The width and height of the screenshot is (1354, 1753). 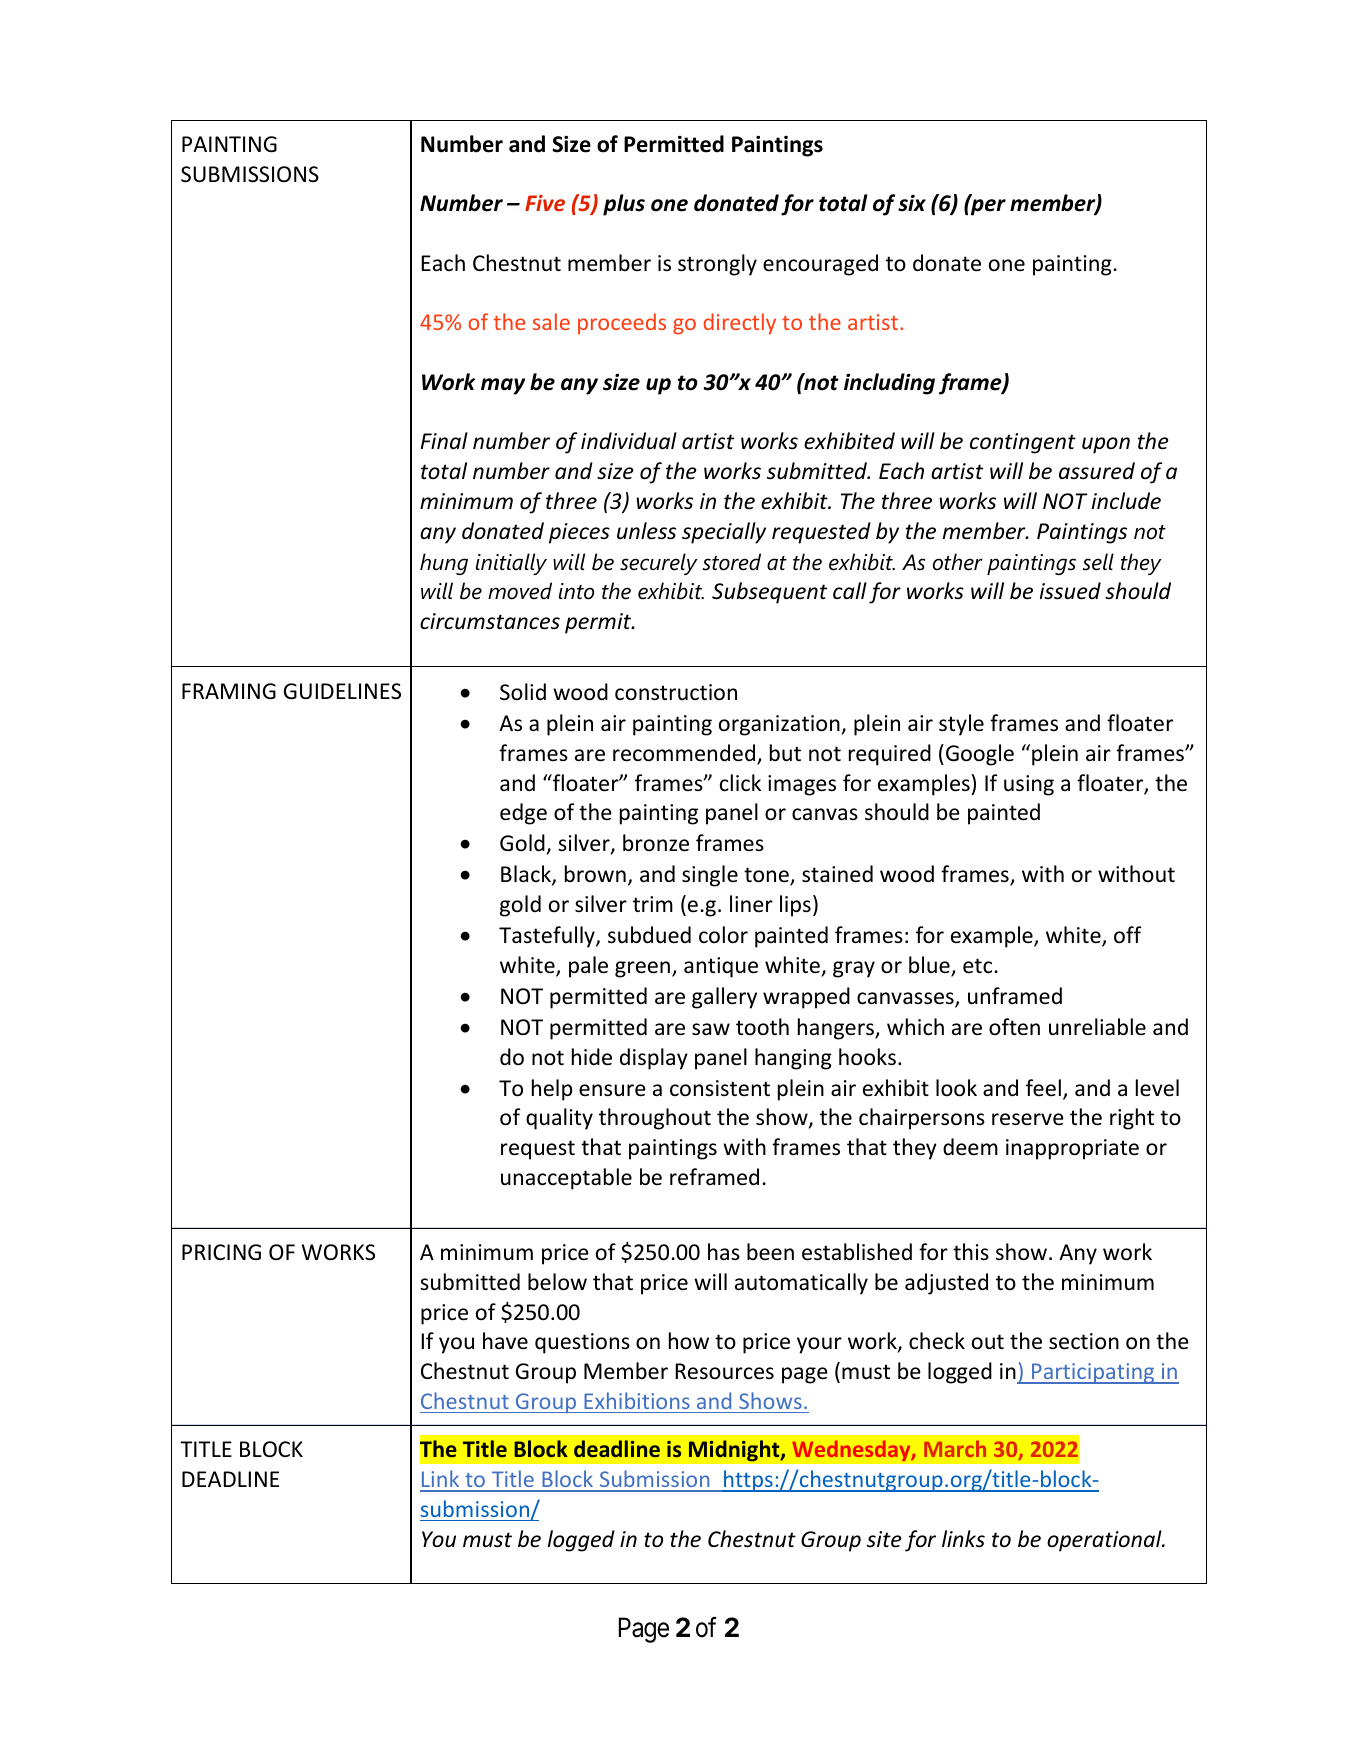 What do you see at coordinates (552, 1090) in the screenshot?
I see `help` at bounding box center [552, 1090].
